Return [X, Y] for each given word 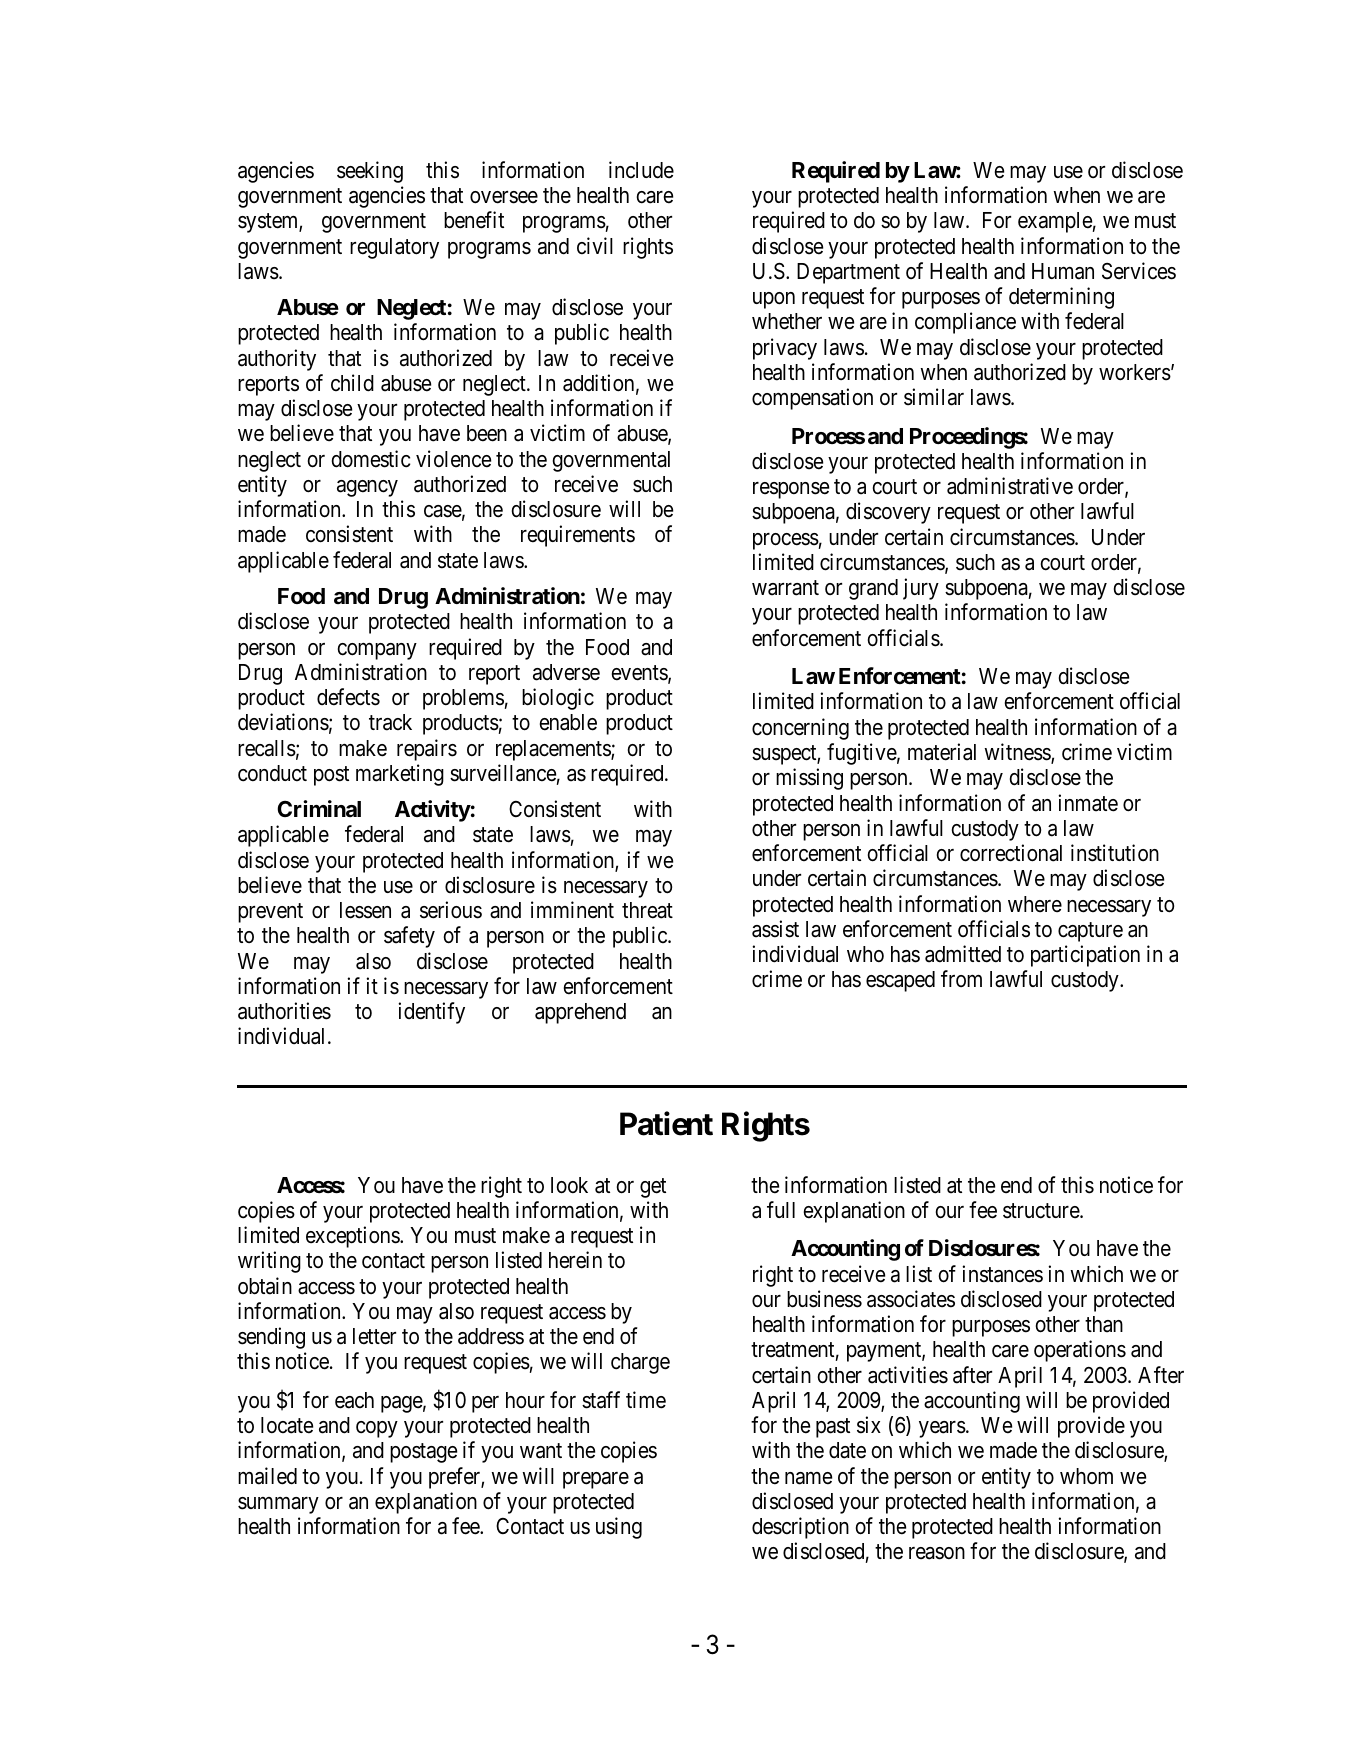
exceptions [353, 1237]
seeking [370, 172]
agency [367, 488]
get [653, 1188]
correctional [1011, 853]
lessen [365, 910]
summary [278, 1505]
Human [1063, 271]
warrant [785, 588]
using [619, 1528]
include [641, 170]
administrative [1010, 486]
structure [1042, 1211]
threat [647, 910]
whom [1086, 1476]
